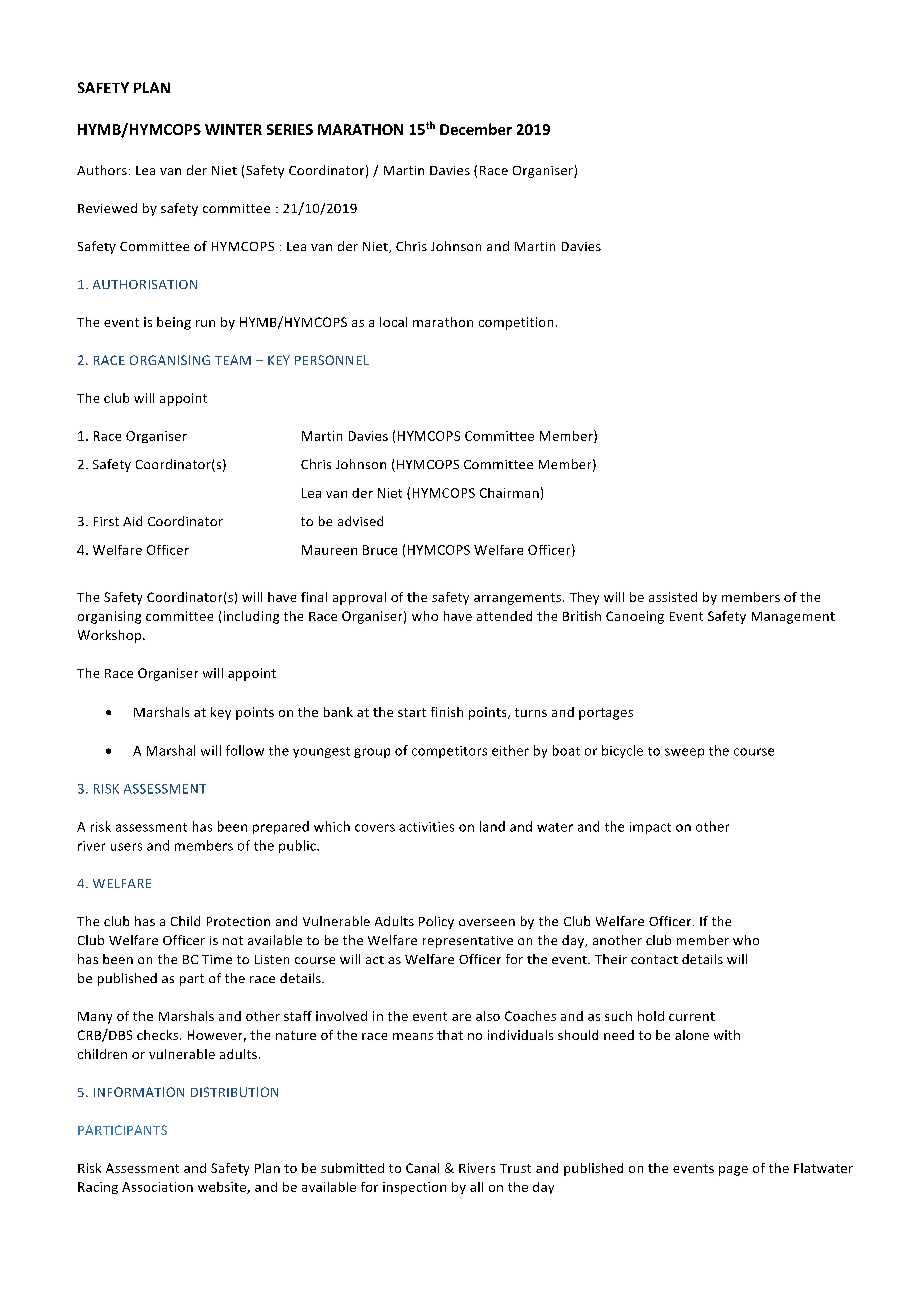 The width and height of the page is (924, 1308). Describe the element at coordinates (447, 712) in the page. I see `finish` at that location.
